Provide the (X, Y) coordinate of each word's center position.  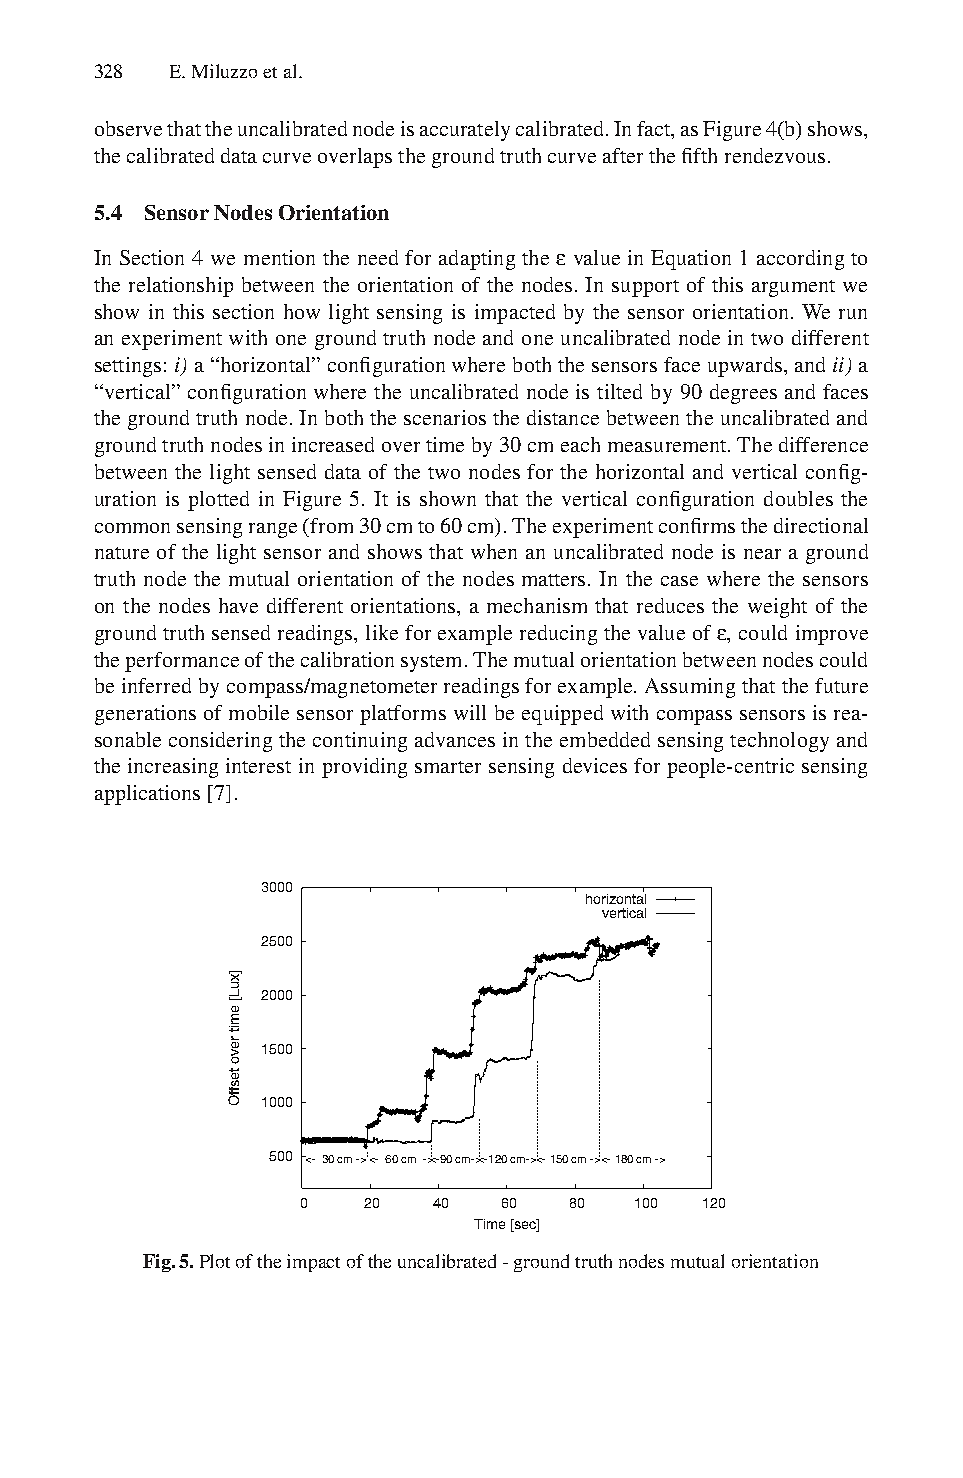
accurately (465, 131)
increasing (173, 768)
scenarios (445, 417)
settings (128, 367)
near (762, 554)
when (494, 551)
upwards (745, 367)
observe (128, 128)
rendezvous (775, 155)
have (238, 605)
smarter (448, 767)
